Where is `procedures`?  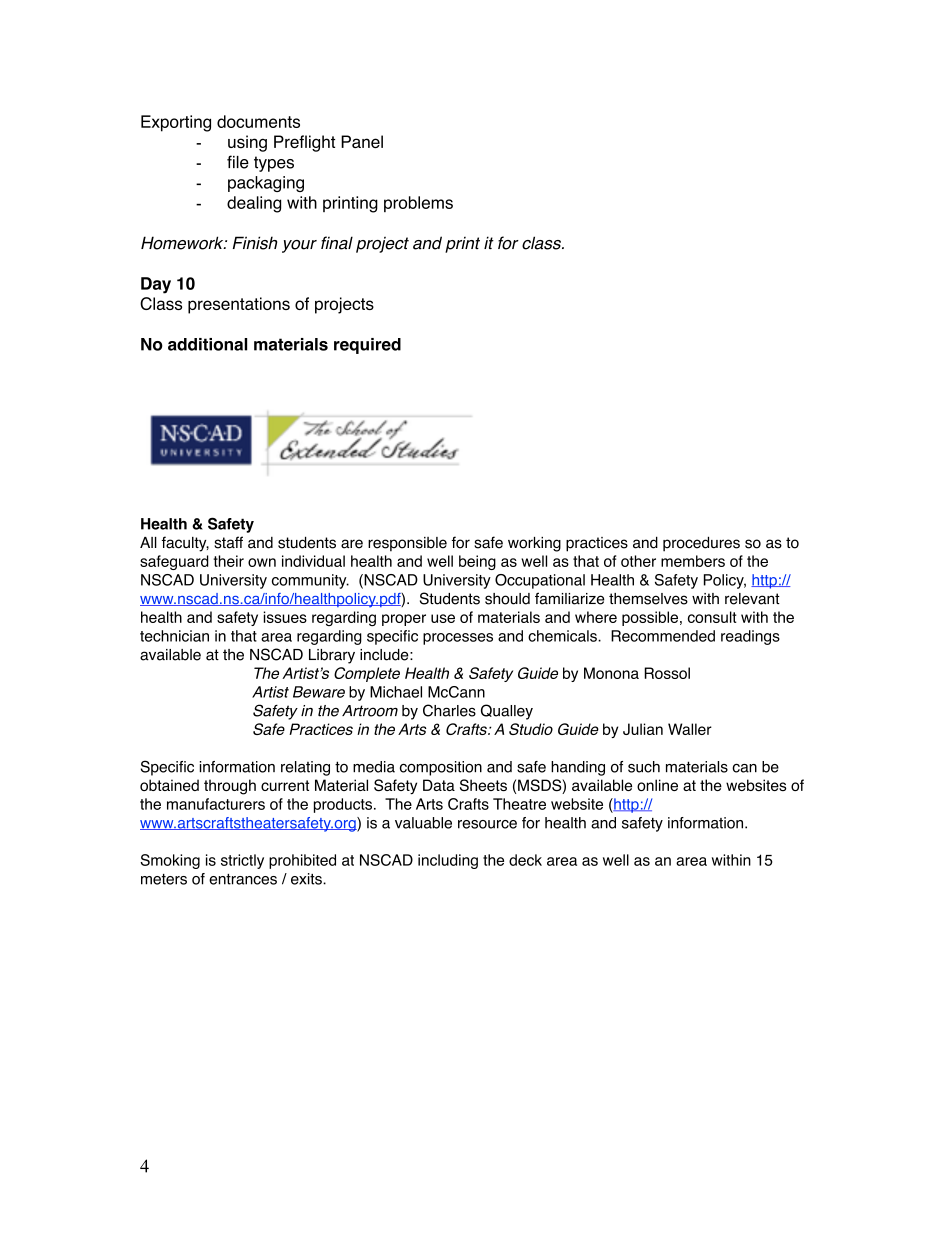
procedures is located at coordinates (701, 544).
